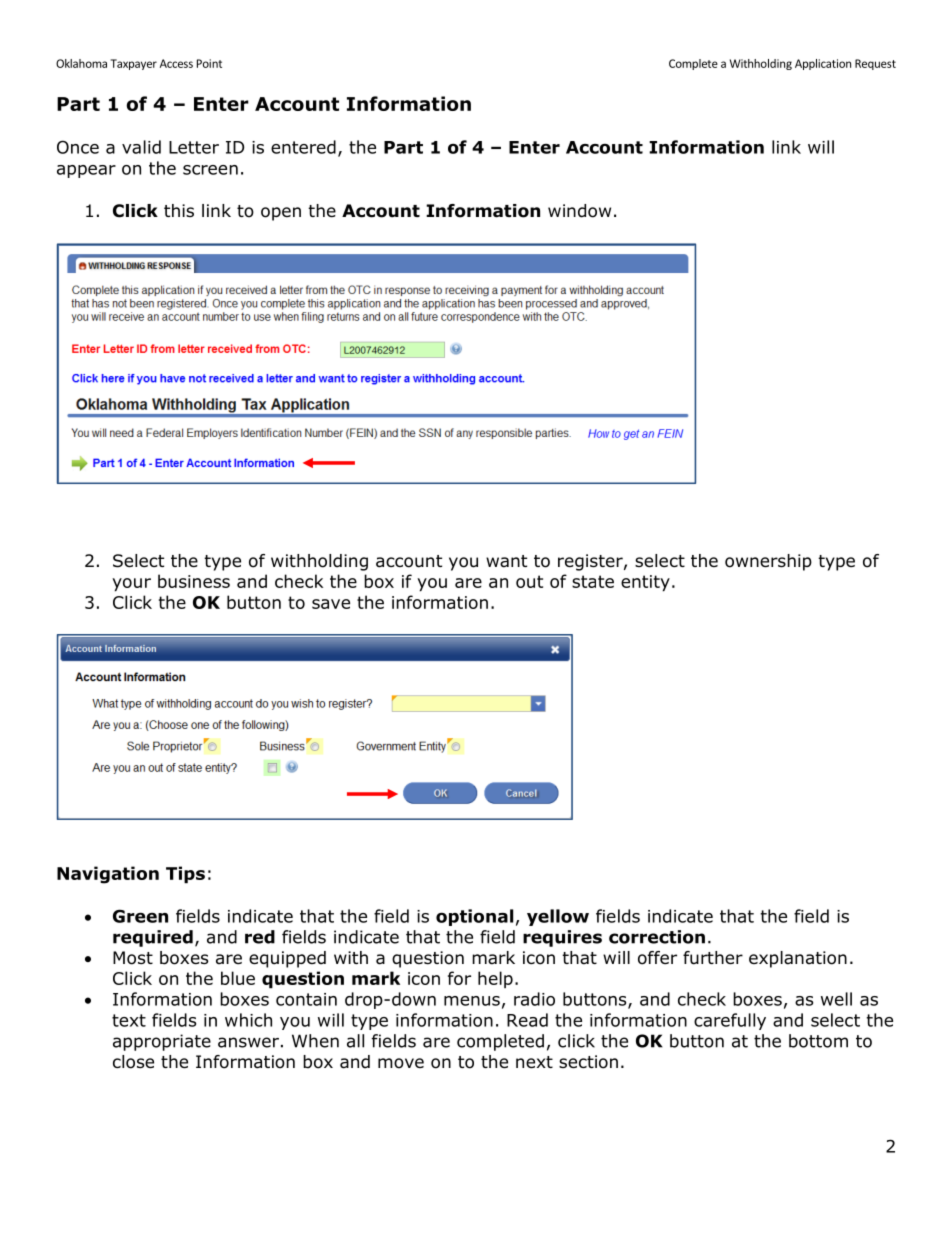  Describe the element at coordinates (579, 211) in the screenshot. I see `window` at that location.
